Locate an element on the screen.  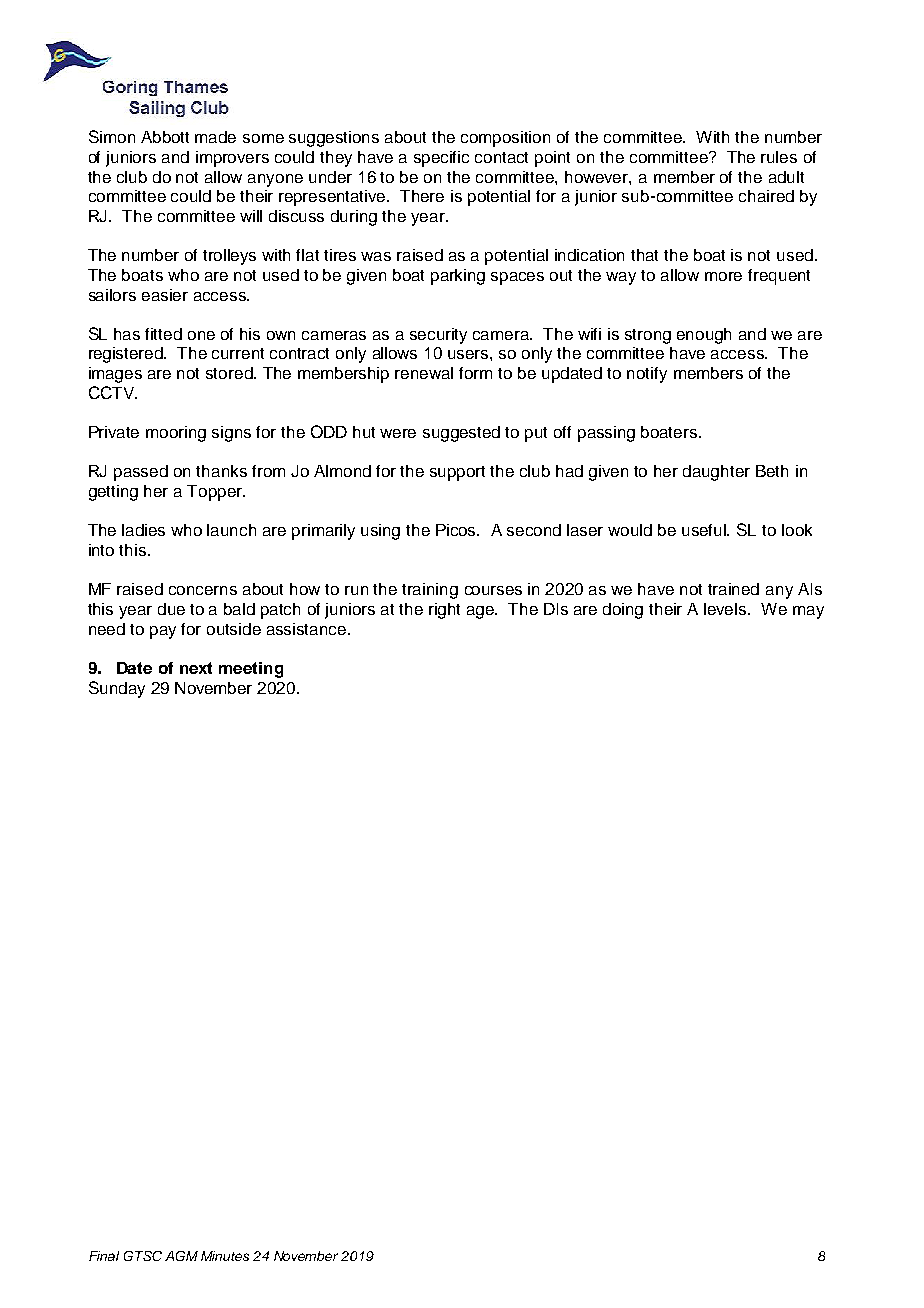
chaired is located at coordinates (766, 196).
